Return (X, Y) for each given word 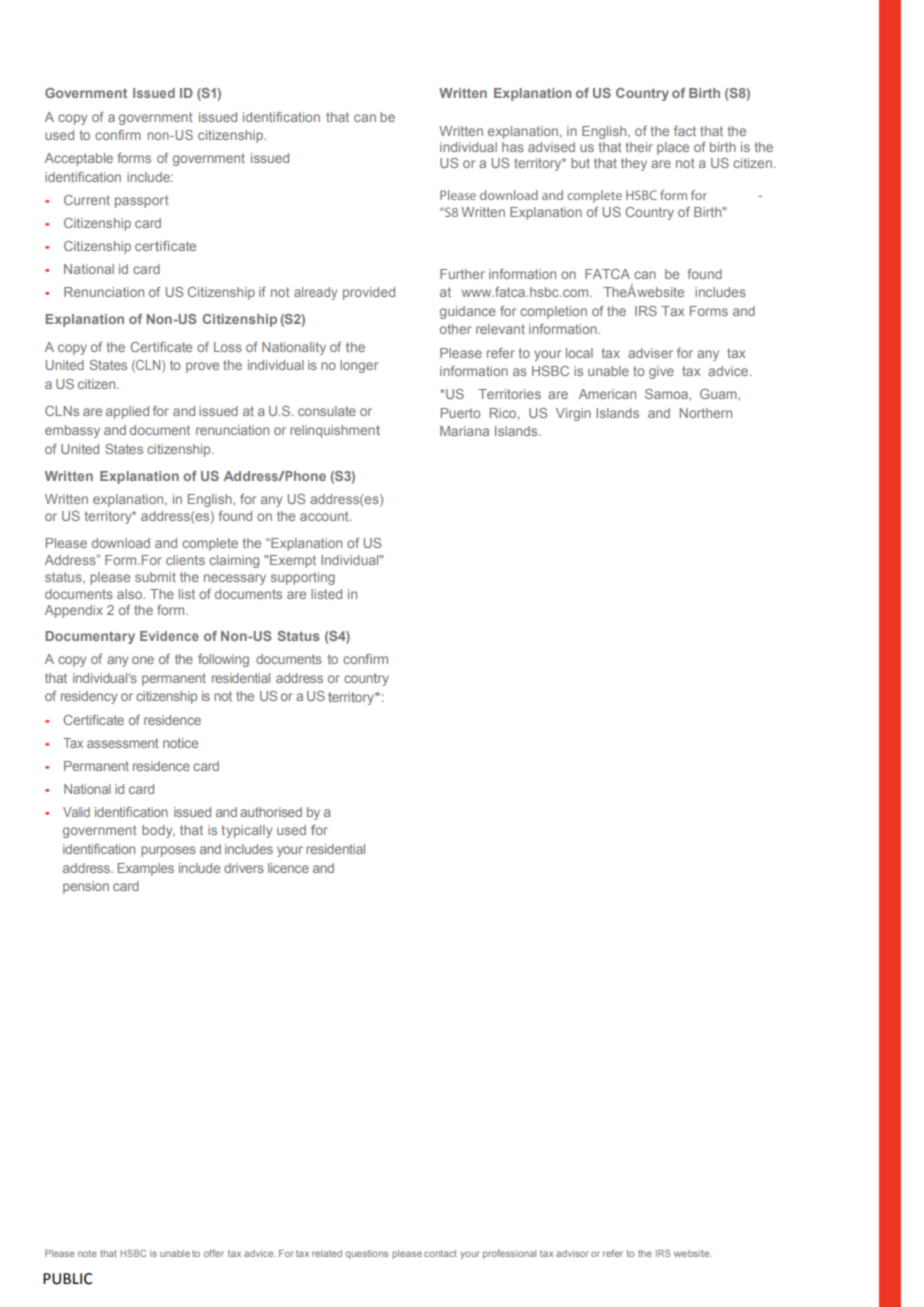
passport (142, 201)
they (634, 164)
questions (367, 1254)
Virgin (573, 414)
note (87, 1253)
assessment (123, 743)
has (513, 147)
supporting (303, 578)
